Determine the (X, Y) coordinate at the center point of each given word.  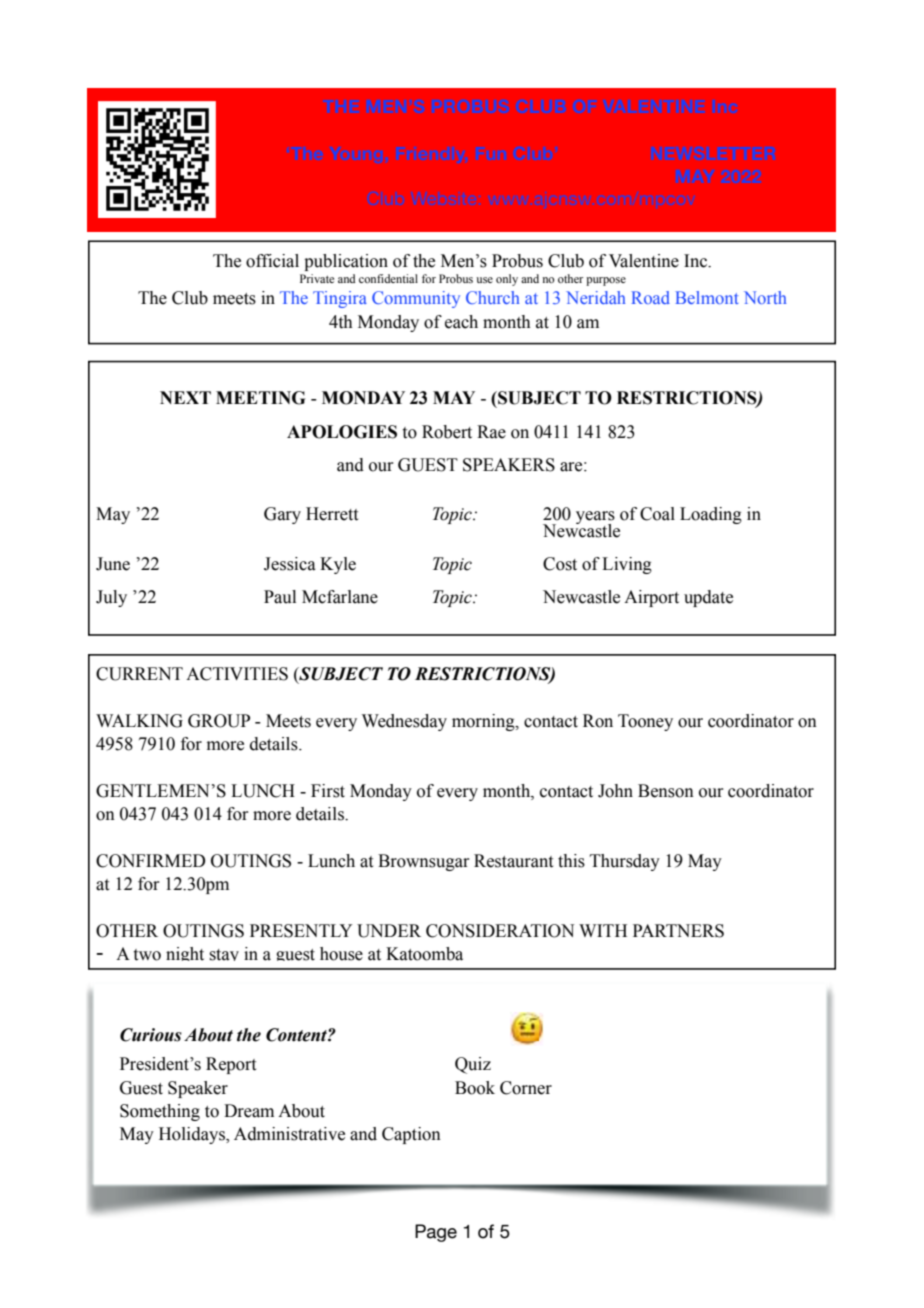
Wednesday (404, 722)
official (272, 261)
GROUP (219, 721)
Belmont (707, 297)
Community (416, 299)
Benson (666, 791)
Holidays (193, 1135)
